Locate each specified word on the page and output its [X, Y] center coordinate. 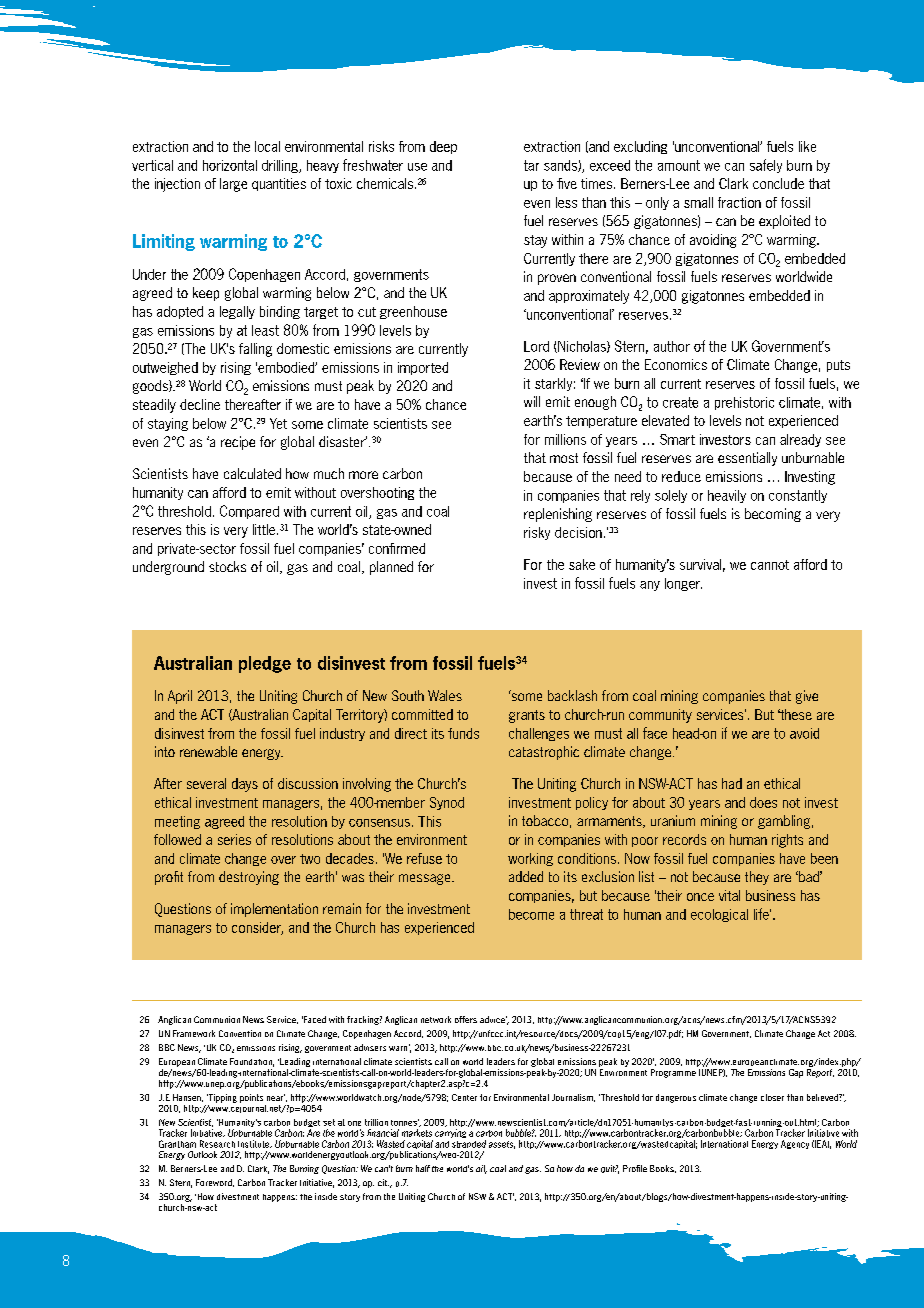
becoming [773, 515]
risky [537, 533]
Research [217, 1144]
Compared [249, 512]
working [530, 859]
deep [443, 147]
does [763, 802]
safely [766, 166]
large [233, 185]
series [234, 839]
